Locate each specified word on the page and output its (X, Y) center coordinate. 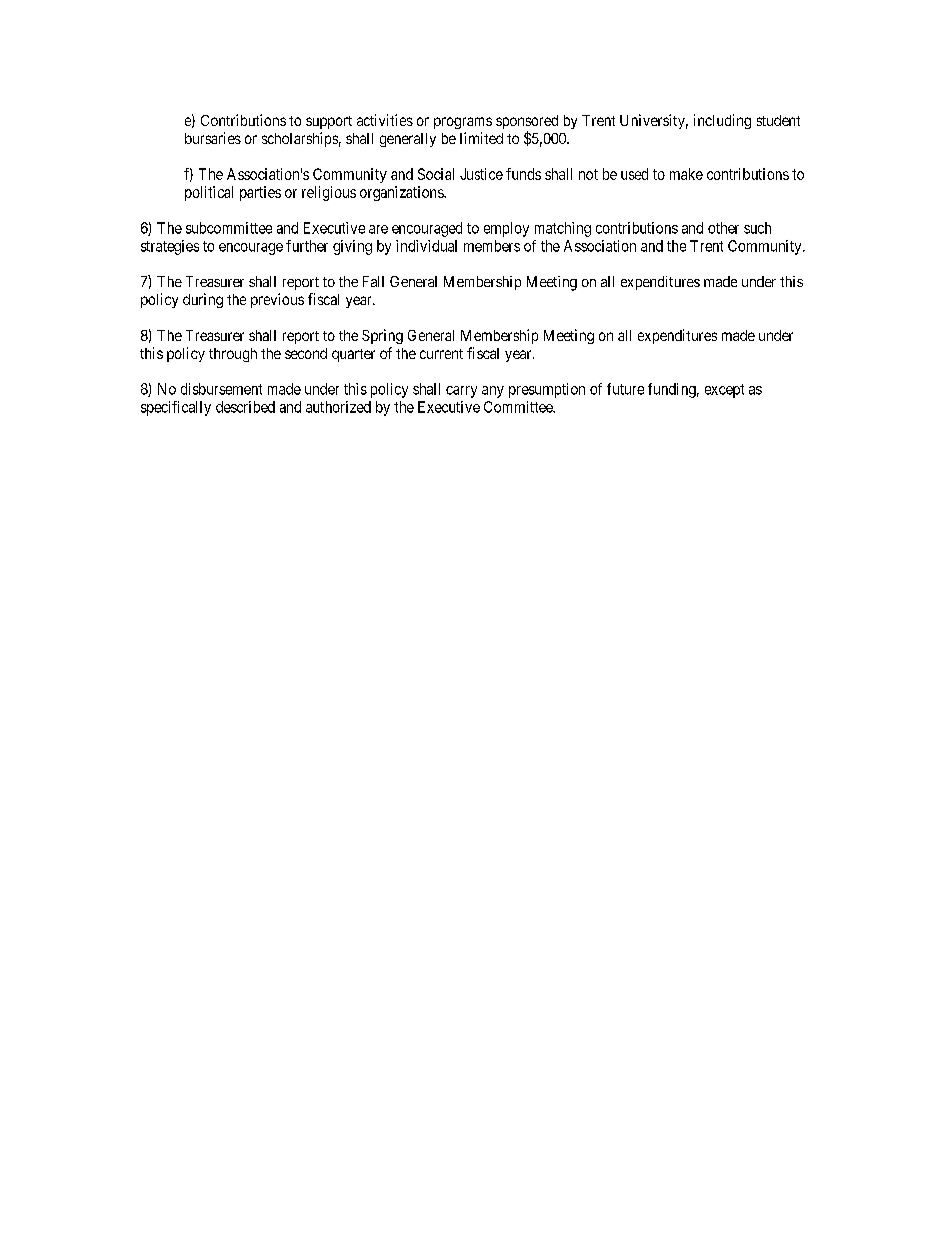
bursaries (213, 138)
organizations (402, 193)
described (245, 407)
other (723, 228)
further (307, 246)
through (233, 355)
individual (426, 246)
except (724, 391)
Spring (382, 336)
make (686, 174)
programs (463, 123)
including (722, 121)
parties (260, 193)
